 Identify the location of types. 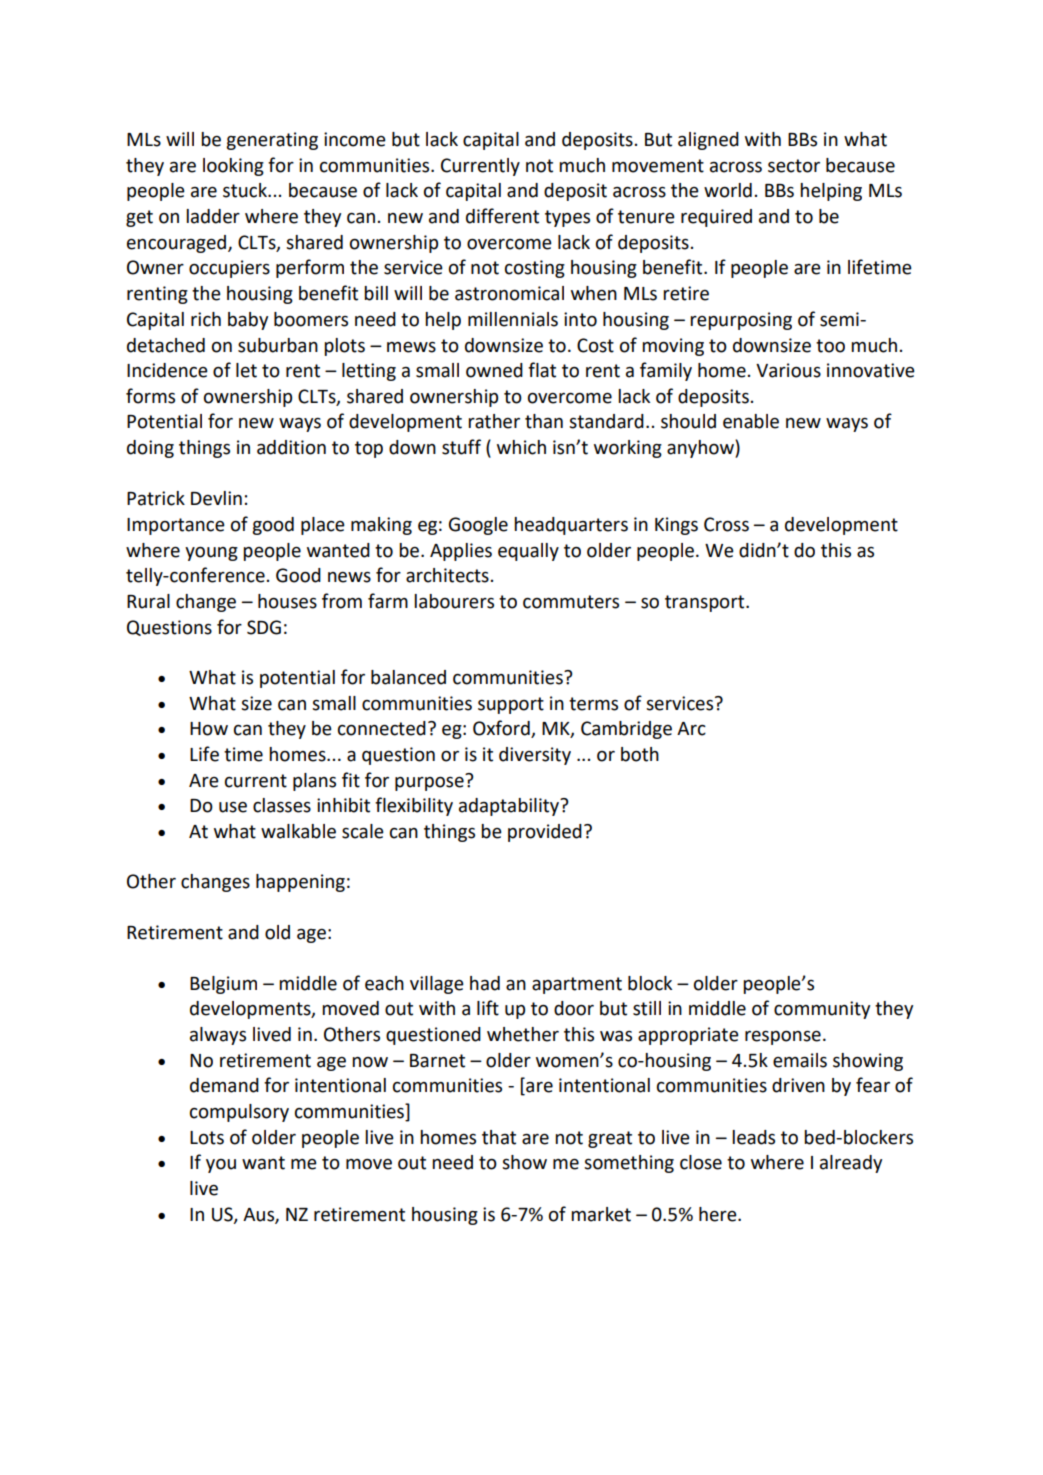
(567, 218).
